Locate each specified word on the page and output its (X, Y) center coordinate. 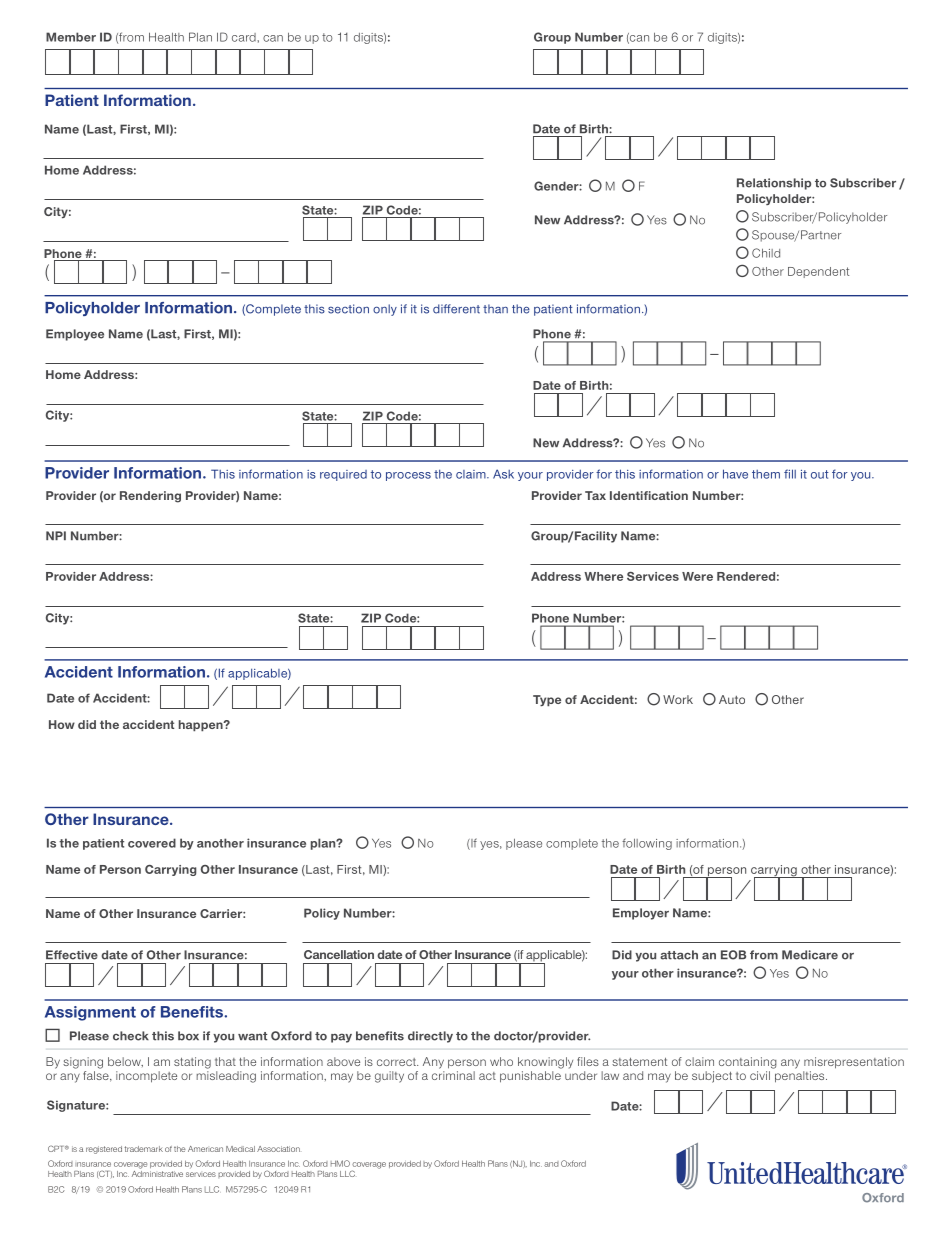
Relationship (774, 184)
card (245, 37)
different (456, 309)
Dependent (818, 272)
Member (71, 37)
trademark (144, 1149)
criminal (453, 1075)
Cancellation (339, 954)
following (647, 844)
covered (152, 843)
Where (603, 576)
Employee (75, 335)
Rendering (150, 497)
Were (697, 576)
